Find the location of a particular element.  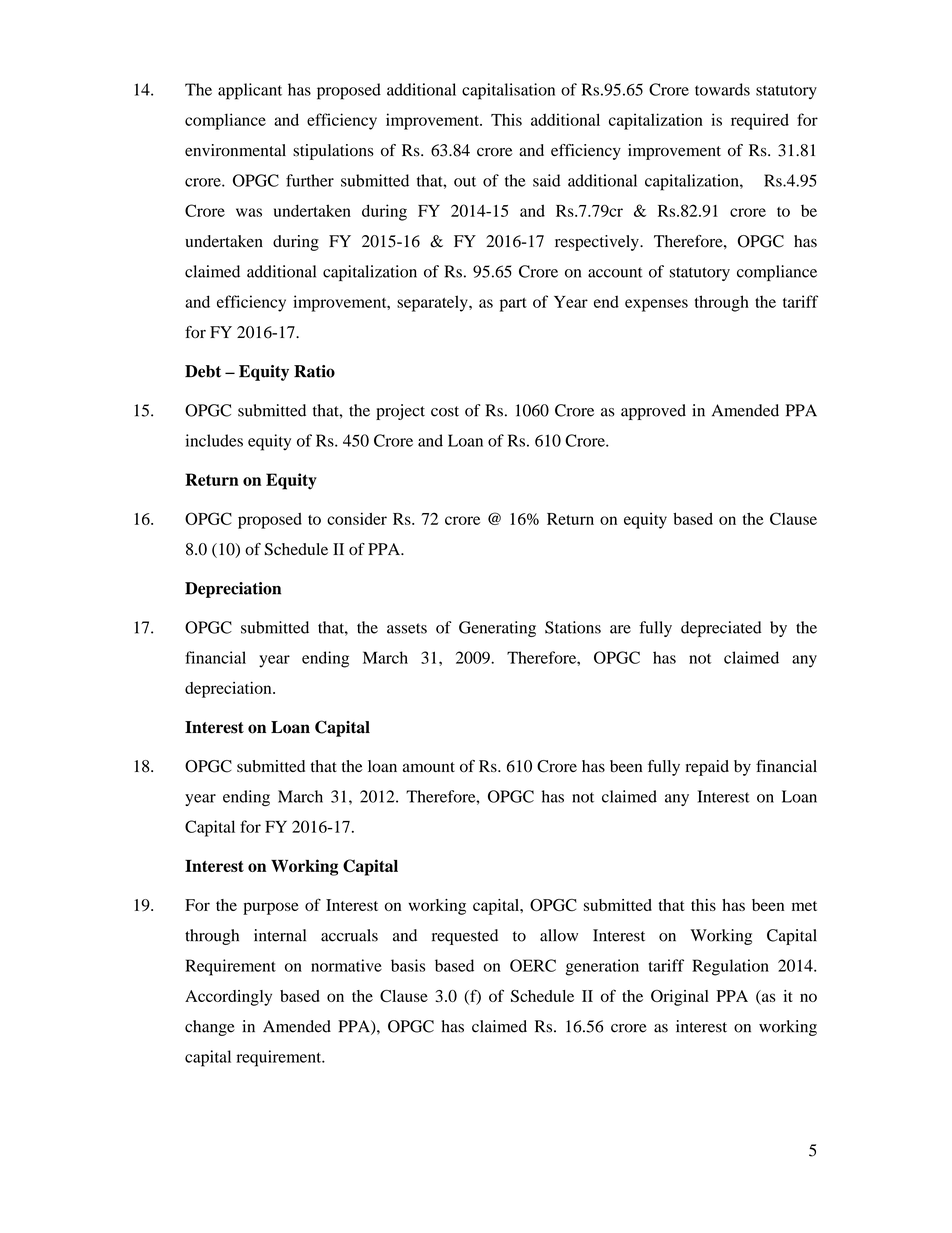

consider is located at coordinates (357, 518).
